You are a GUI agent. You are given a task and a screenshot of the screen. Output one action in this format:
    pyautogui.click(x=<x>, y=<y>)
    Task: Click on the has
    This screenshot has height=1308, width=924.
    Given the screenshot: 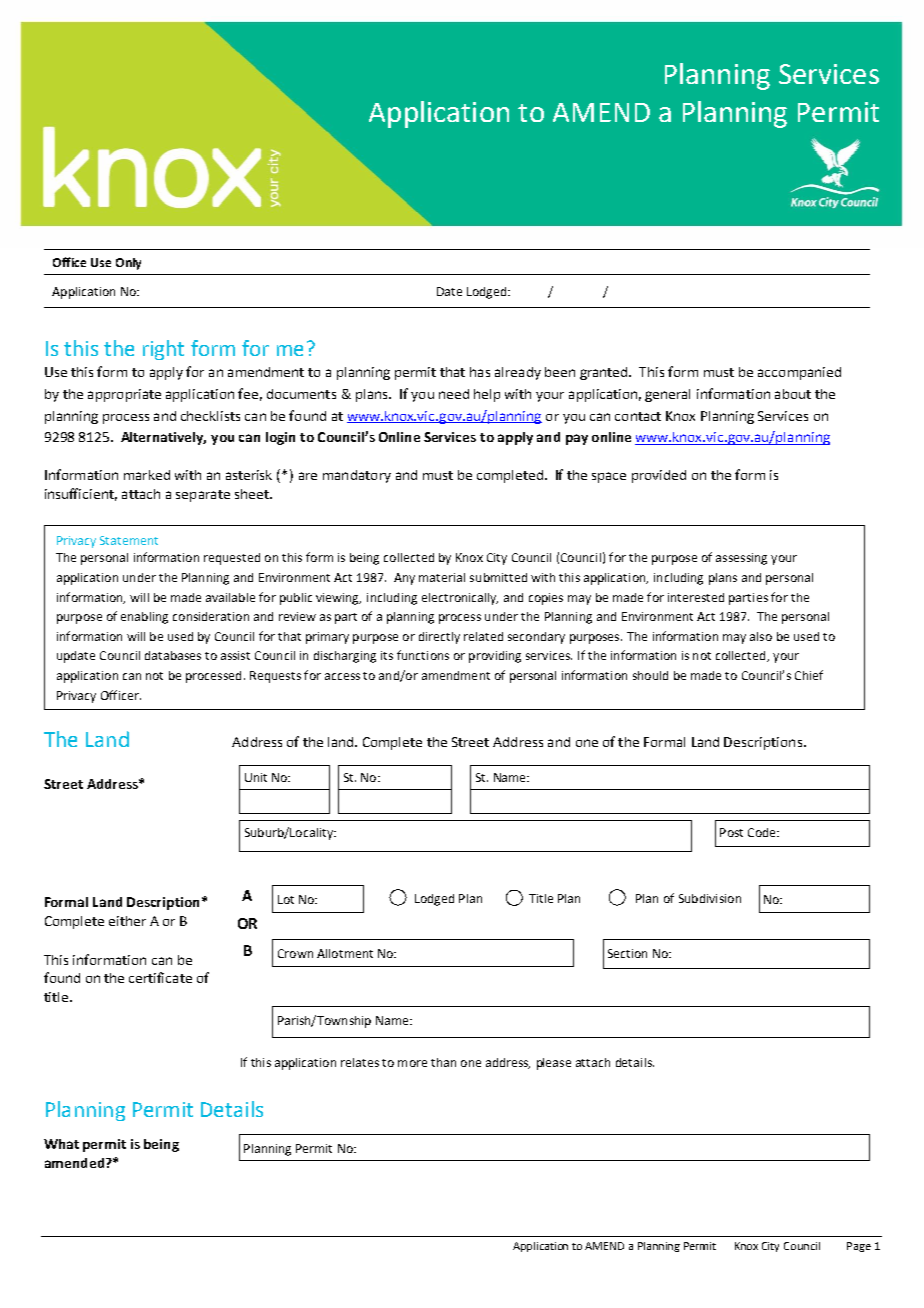 What is the action you would take?
    pyautogui.click(x=480, y=372)
